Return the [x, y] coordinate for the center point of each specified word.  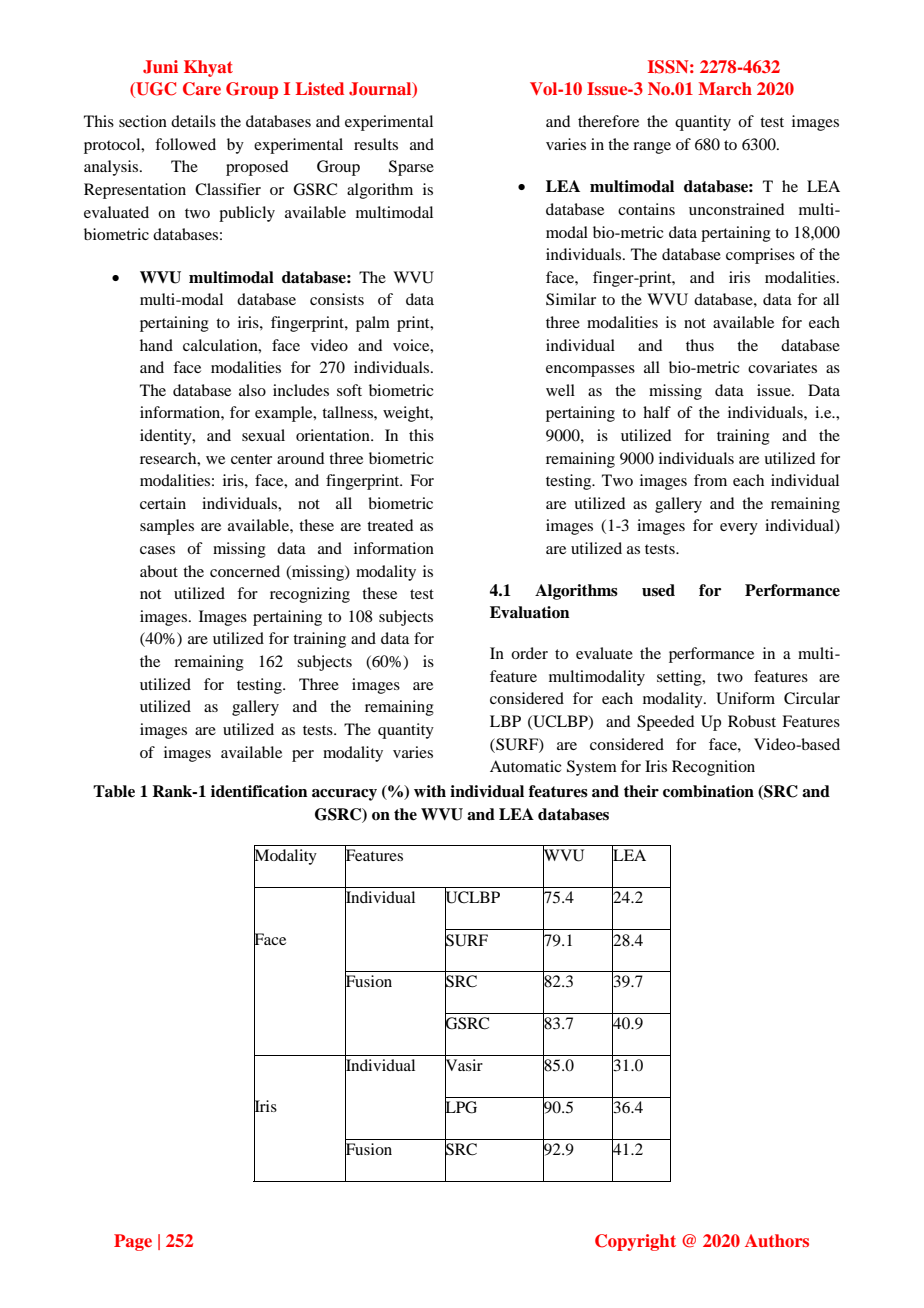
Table [114, 791]
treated [390, 525]
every [739, 529]
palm [373, 324]
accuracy [344, 795]
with [430, 791]
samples [167, 527]
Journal [381, 89]
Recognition [713, 768]
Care [202, 89]
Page [133, 1242]
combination [708, 791]
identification [259, 791]
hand [156, 345]
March [725, 88]
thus [700, 345]
